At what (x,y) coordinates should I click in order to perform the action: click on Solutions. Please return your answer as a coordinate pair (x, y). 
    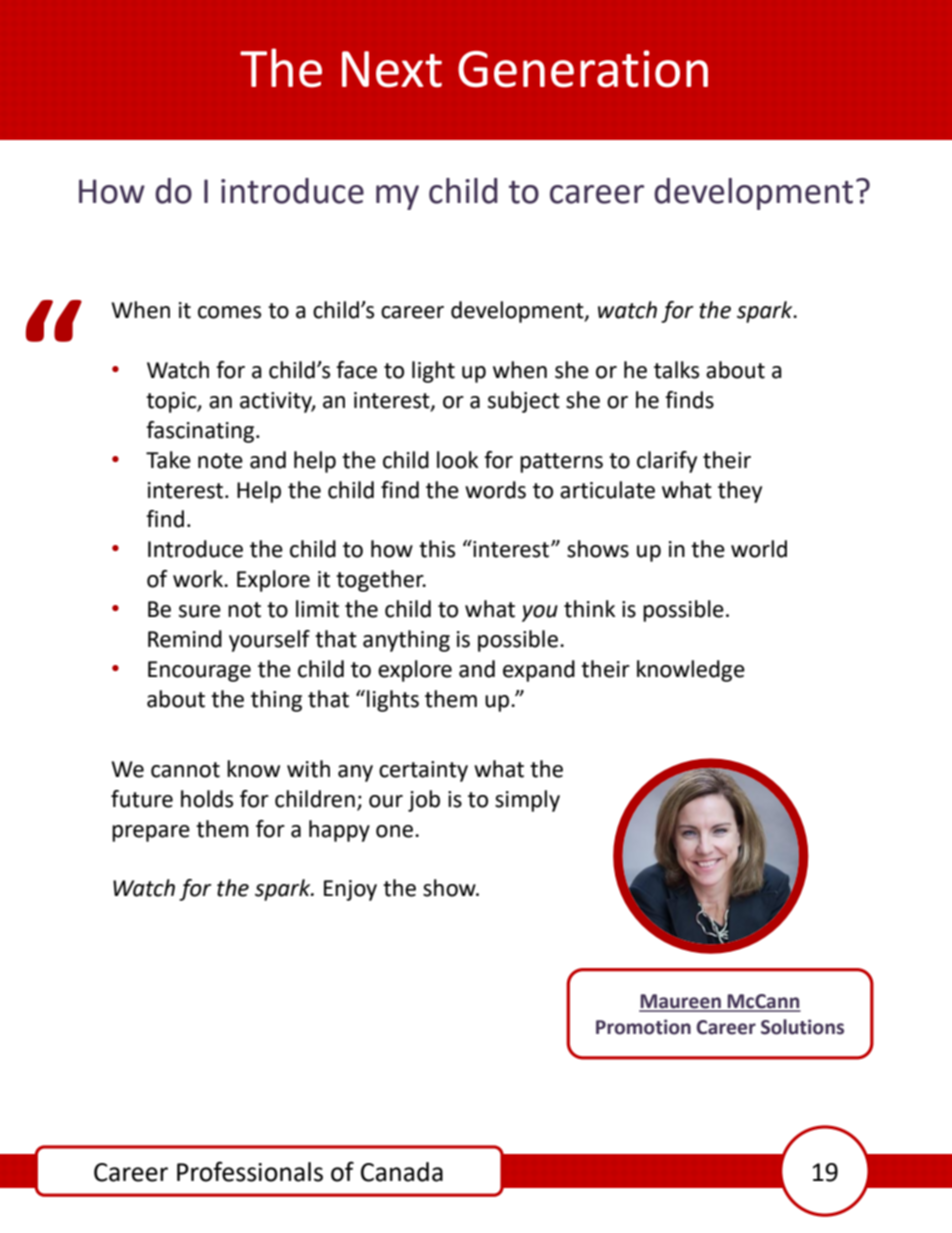
    Looking at the image, I should click on (802, 1027).
